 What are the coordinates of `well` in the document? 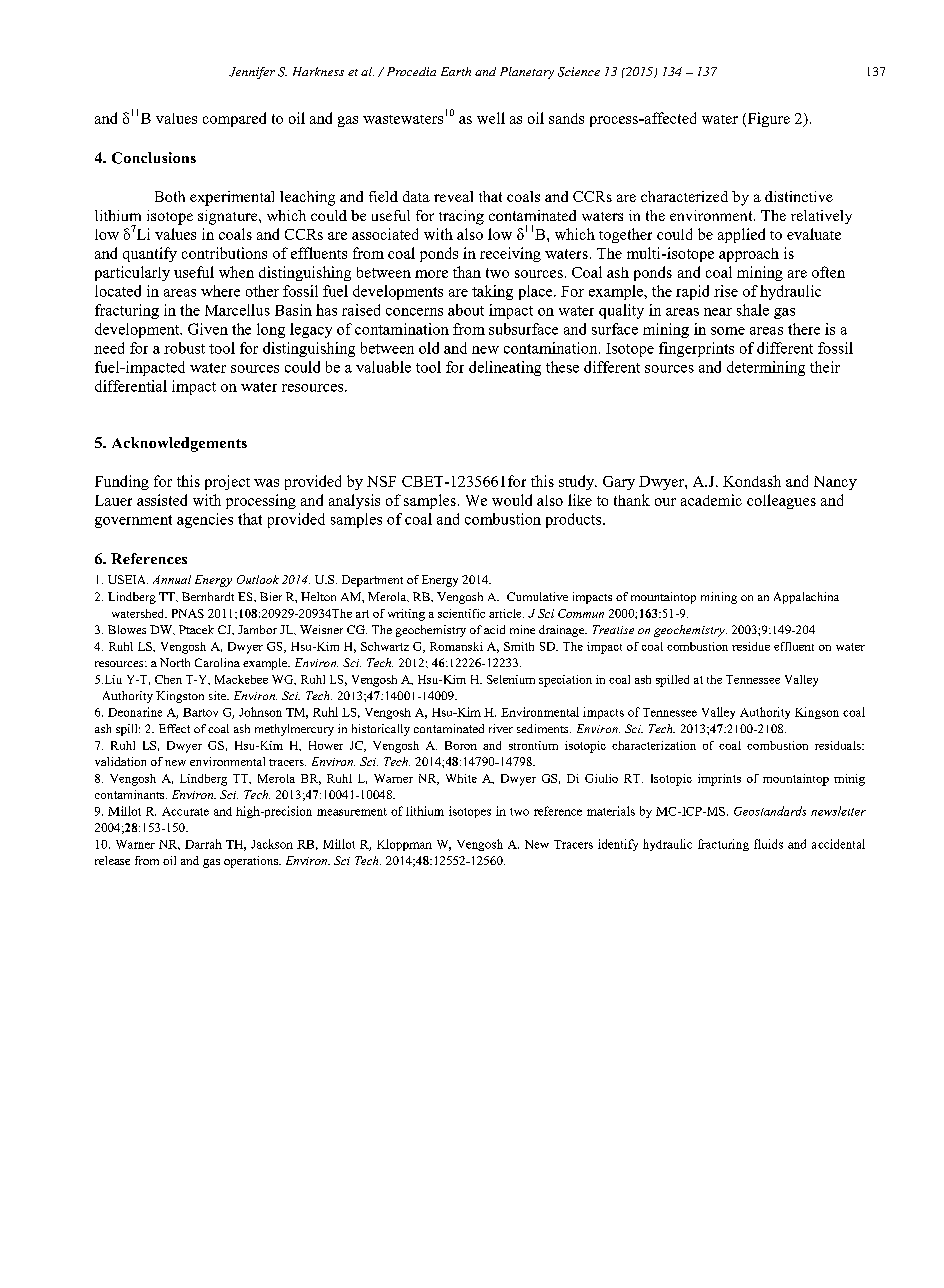 It's located at (491, 118).
